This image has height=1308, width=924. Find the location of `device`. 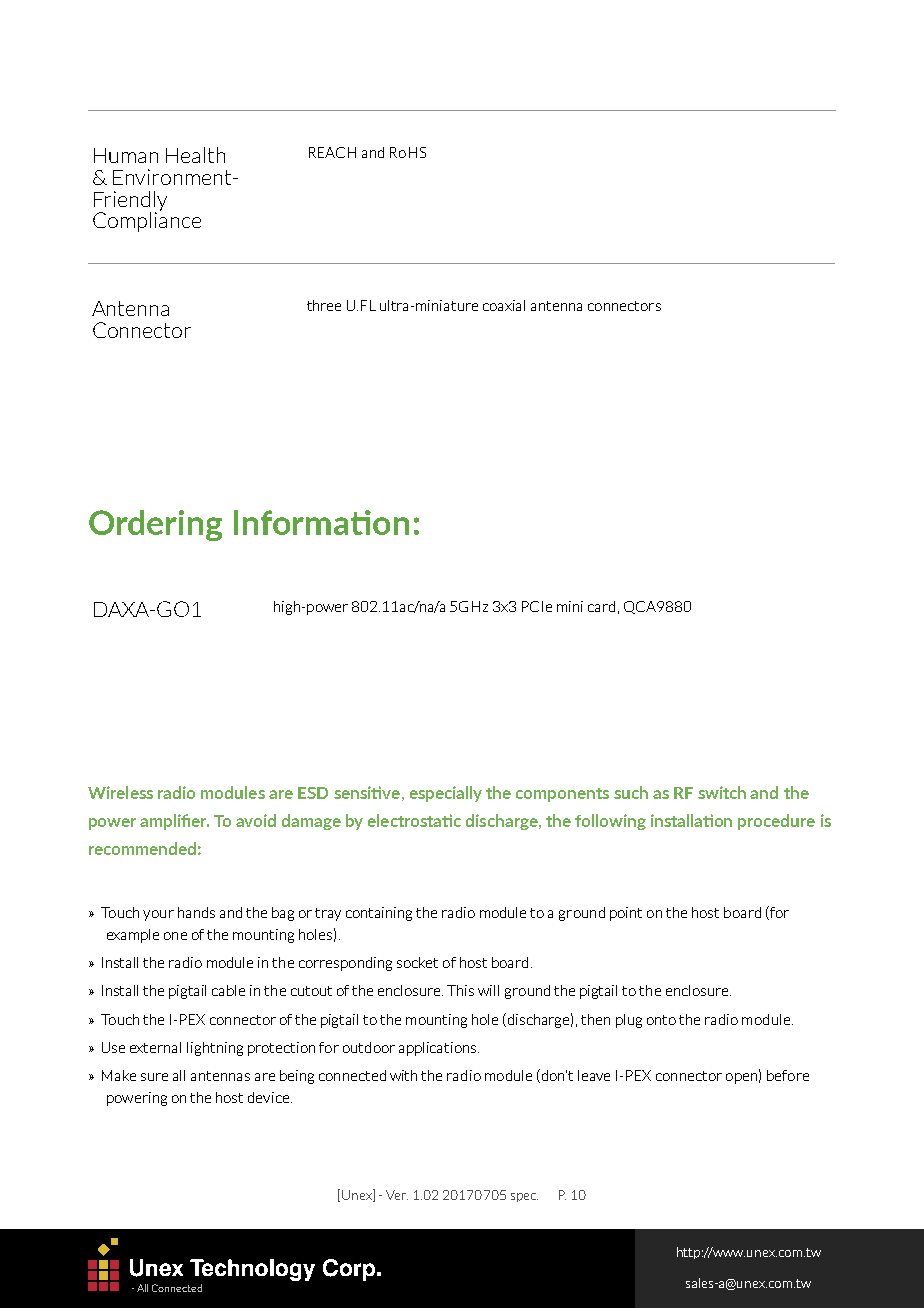

device is located at coordinates (270, 1097).
